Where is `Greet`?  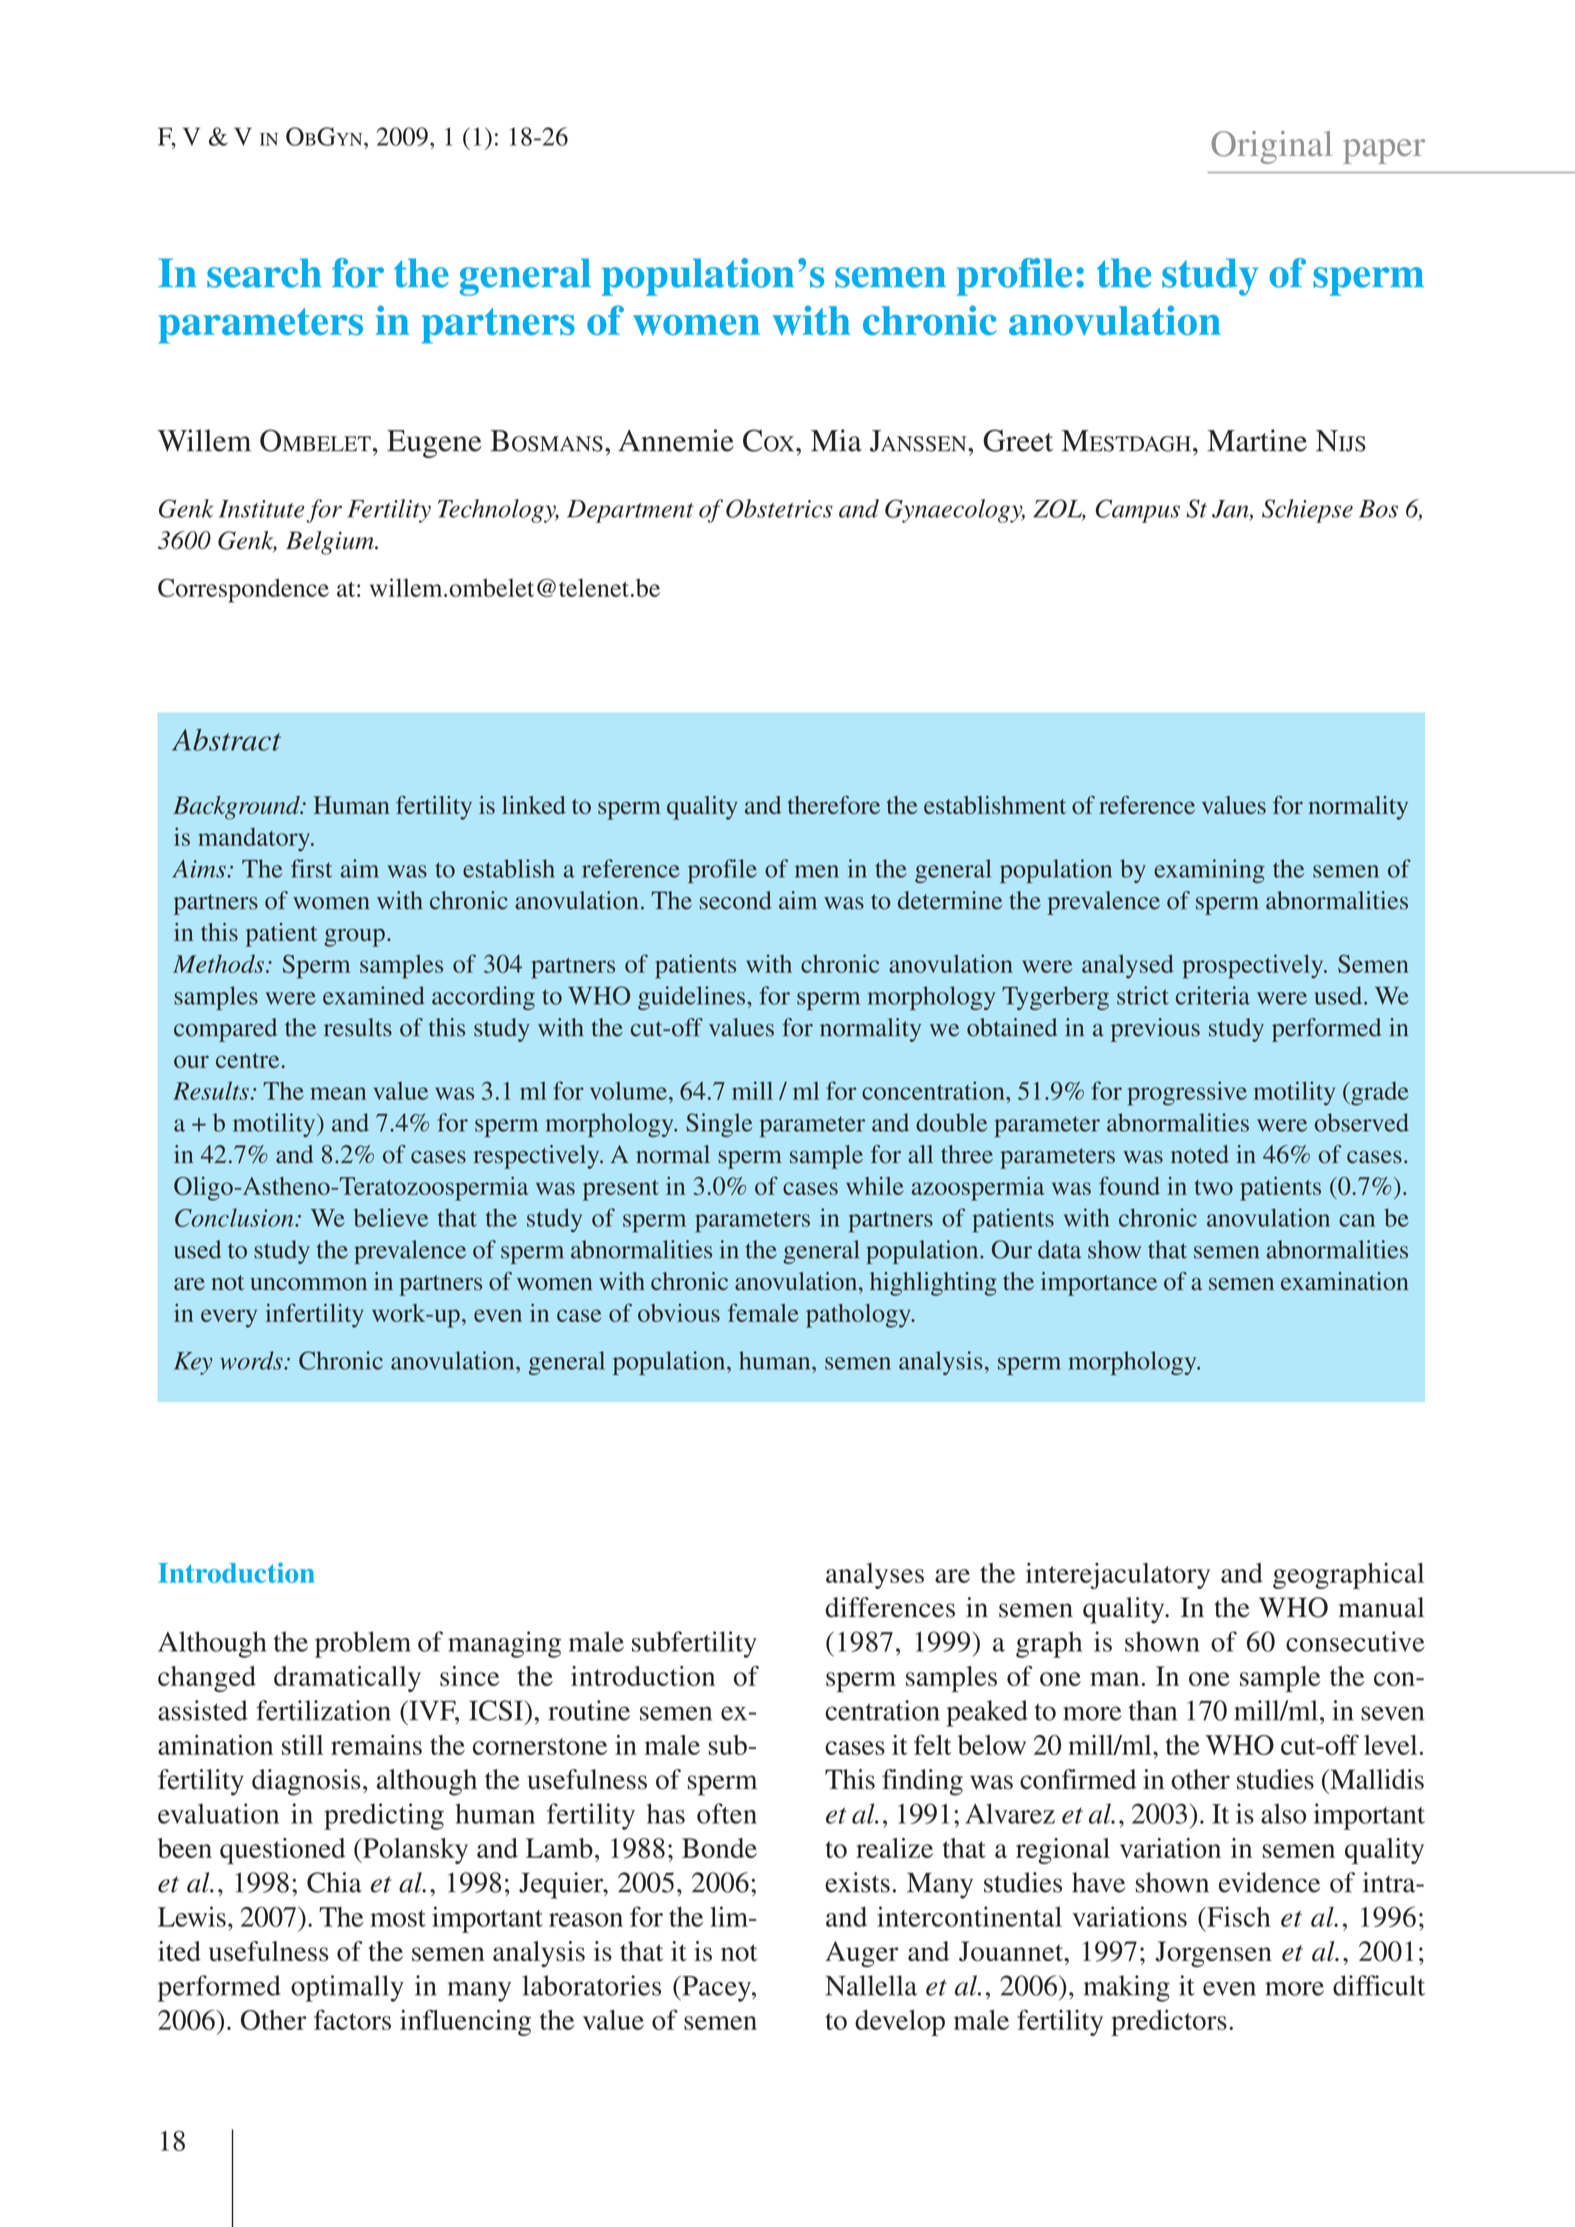 Greet is located at coordinates (1018, 440).
